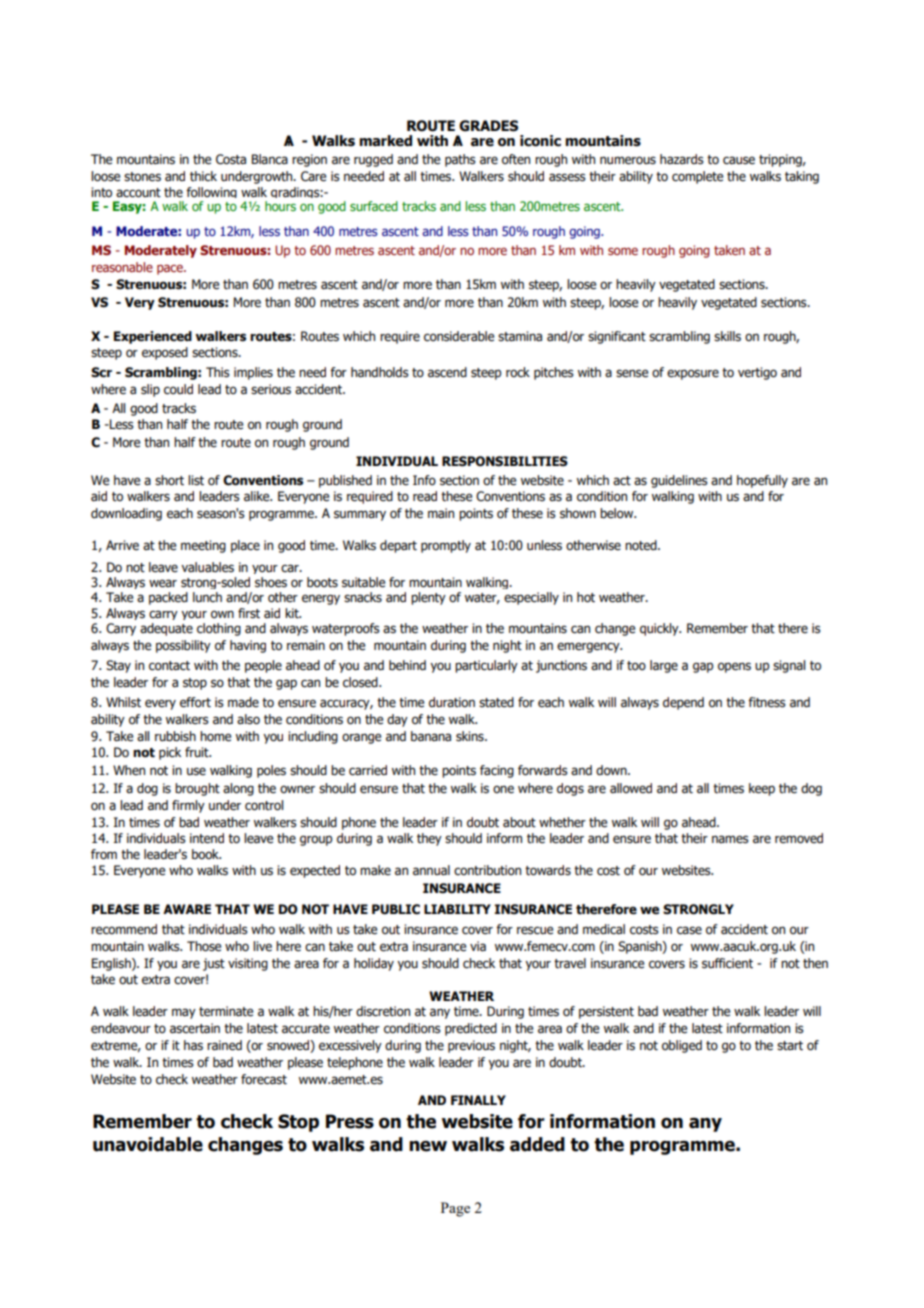 The image size is (924, 1308). I want to click on Page, so click(455, 1209).
